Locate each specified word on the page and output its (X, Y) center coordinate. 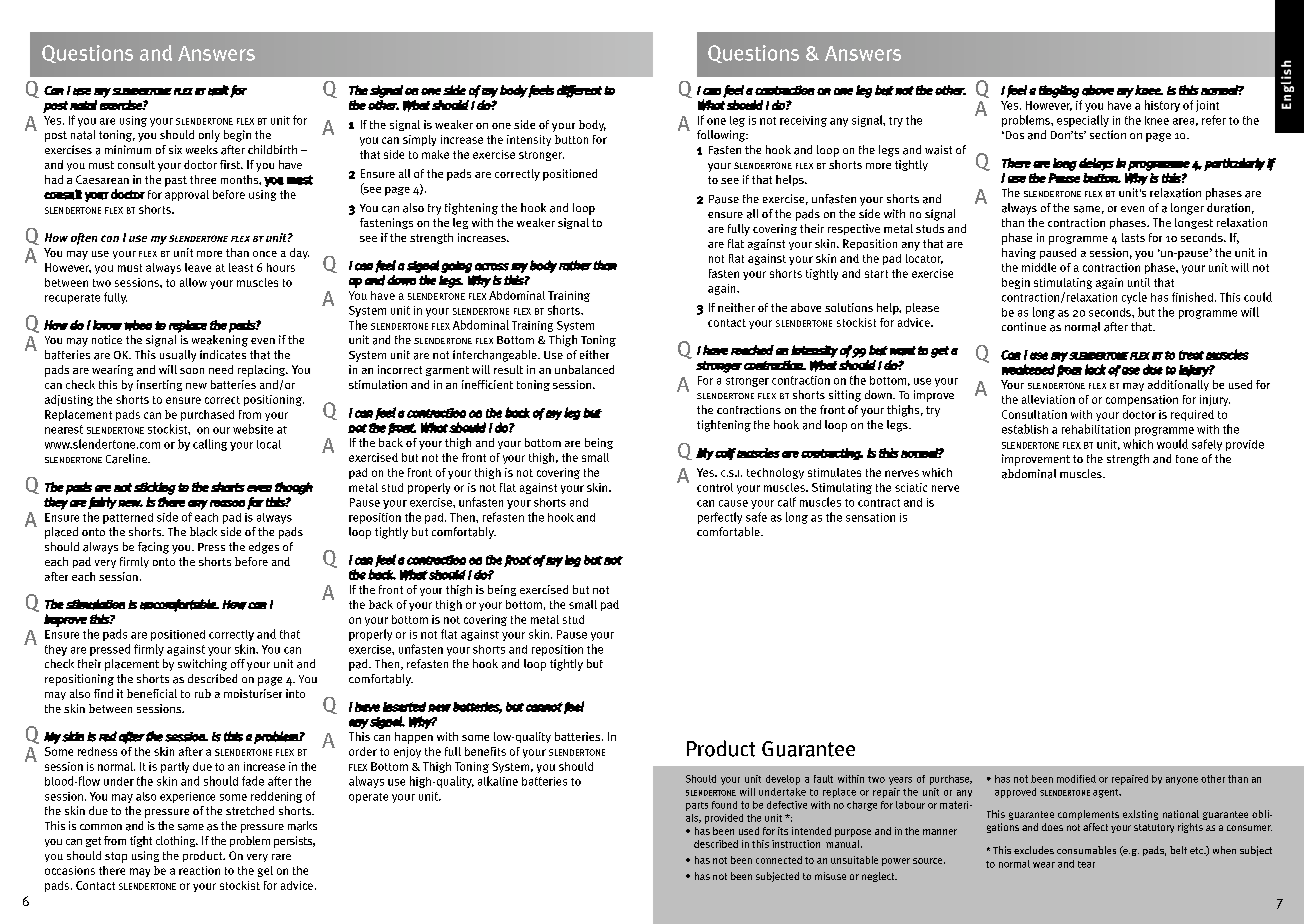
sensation (870, 517)
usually (178, 356)
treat (1191, 355)
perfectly (720, 518)
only (209, 136)
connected (779, 860)
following (722, 136)
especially (1083, 121)
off (238, 663)
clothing (177, 841)
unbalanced (584, 369)
